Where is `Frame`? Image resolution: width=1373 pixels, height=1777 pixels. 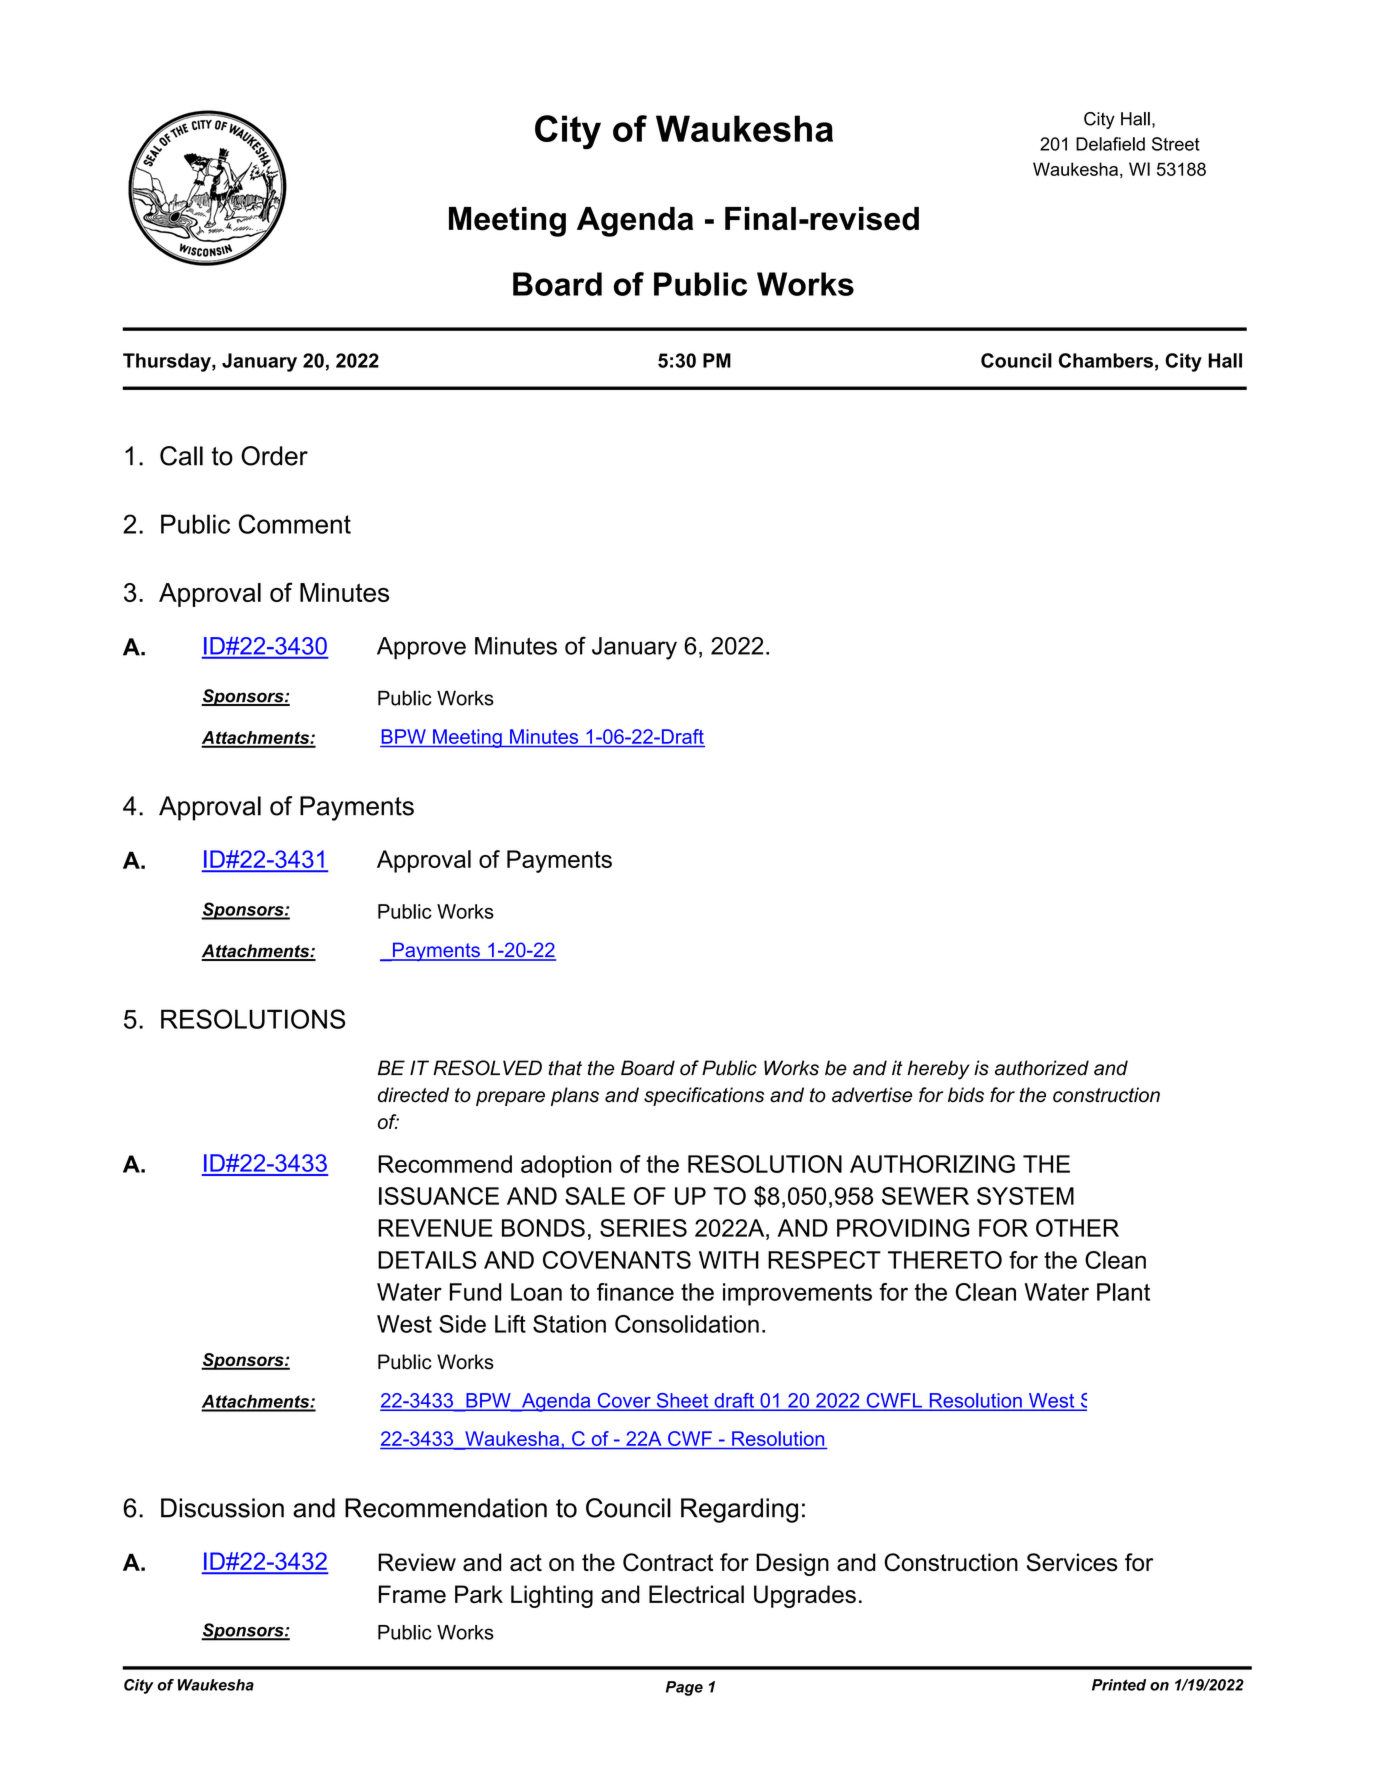
Frame is located at coordinates (412, 1594).
